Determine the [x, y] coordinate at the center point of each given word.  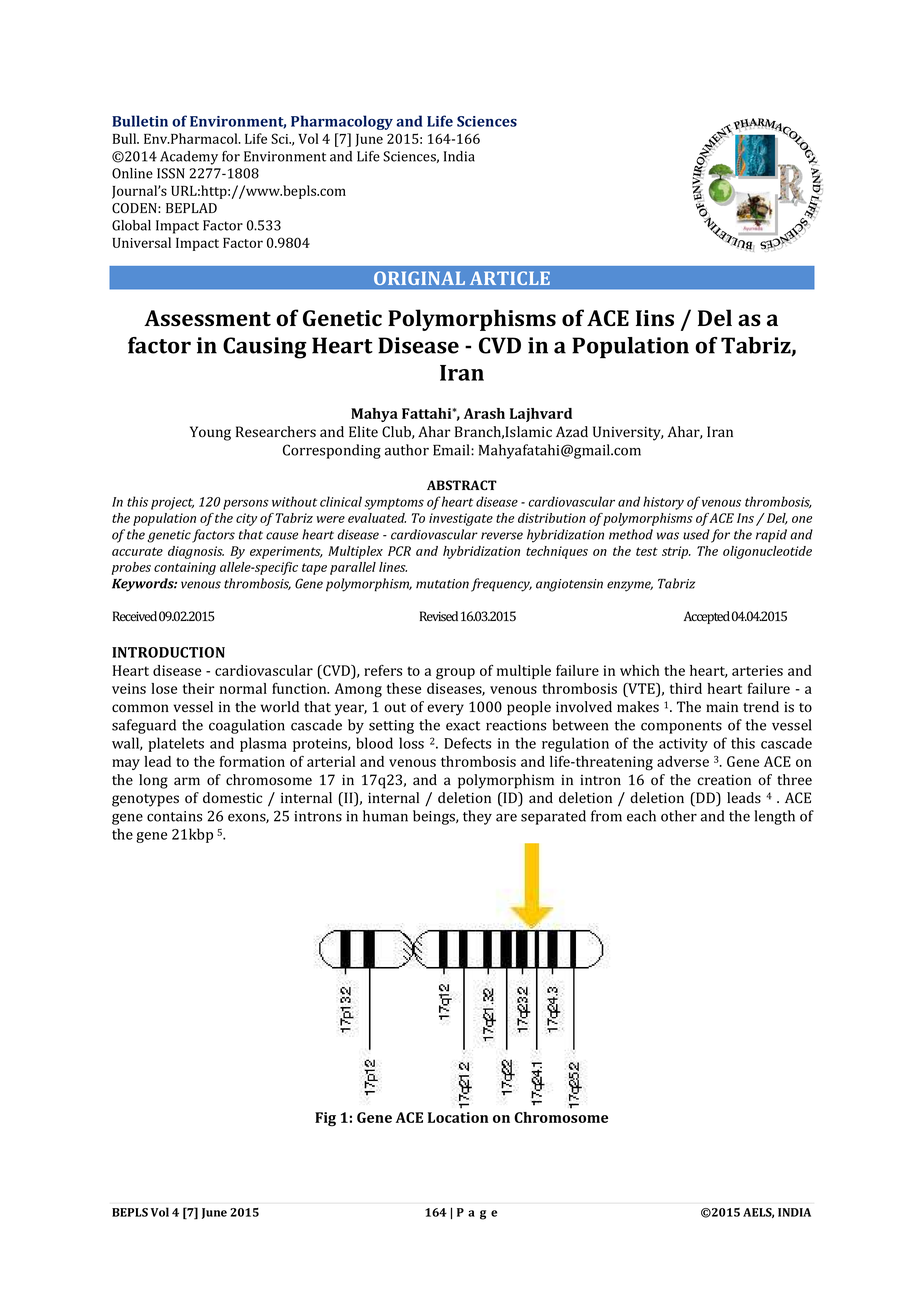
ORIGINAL [419, 278]
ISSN [171, 173]
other [679, 816]
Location [458, 1117]
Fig [325, 1119]
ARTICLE [510, 278]
